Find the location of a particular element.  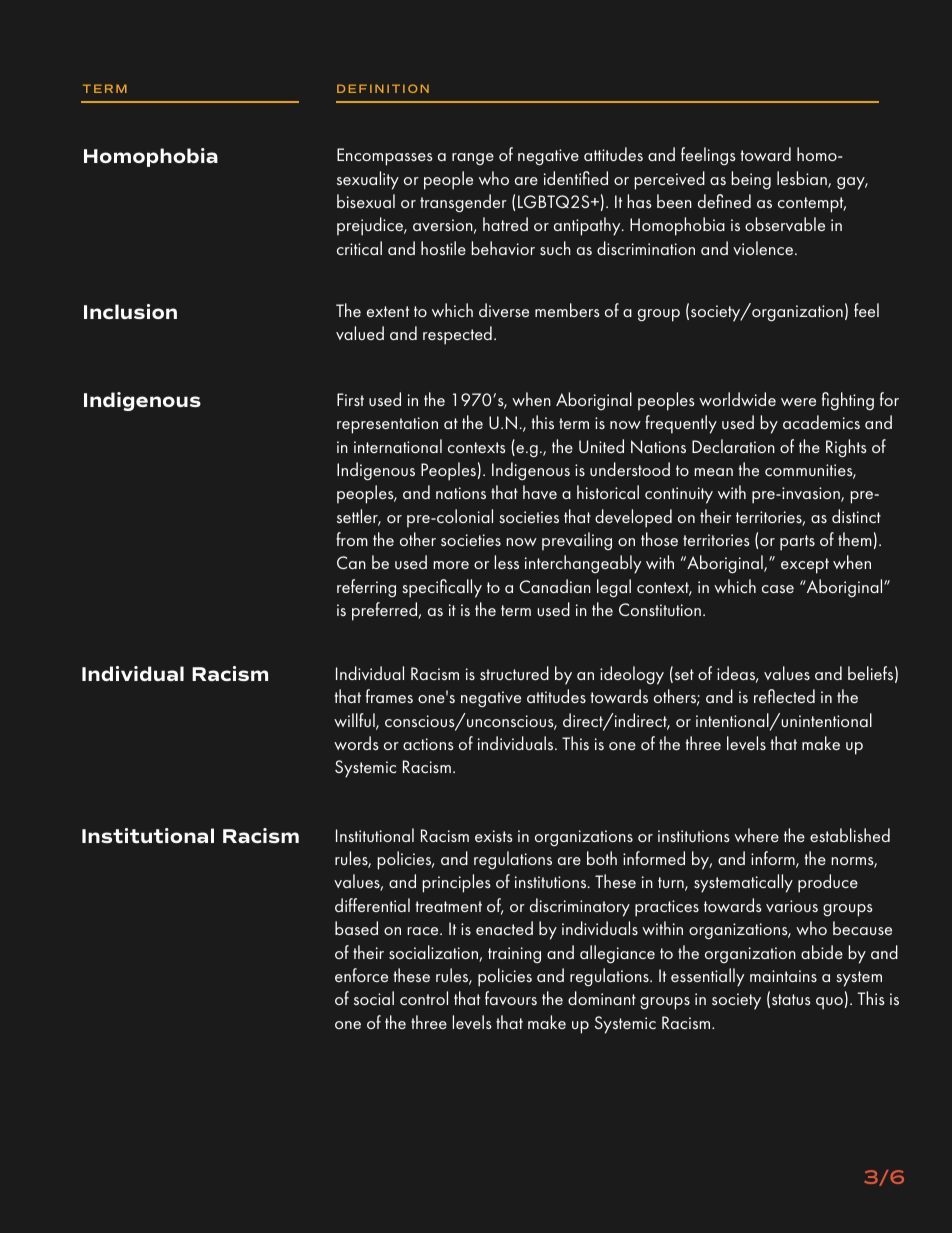

Inclusion is located at coordinates (130, 311).
